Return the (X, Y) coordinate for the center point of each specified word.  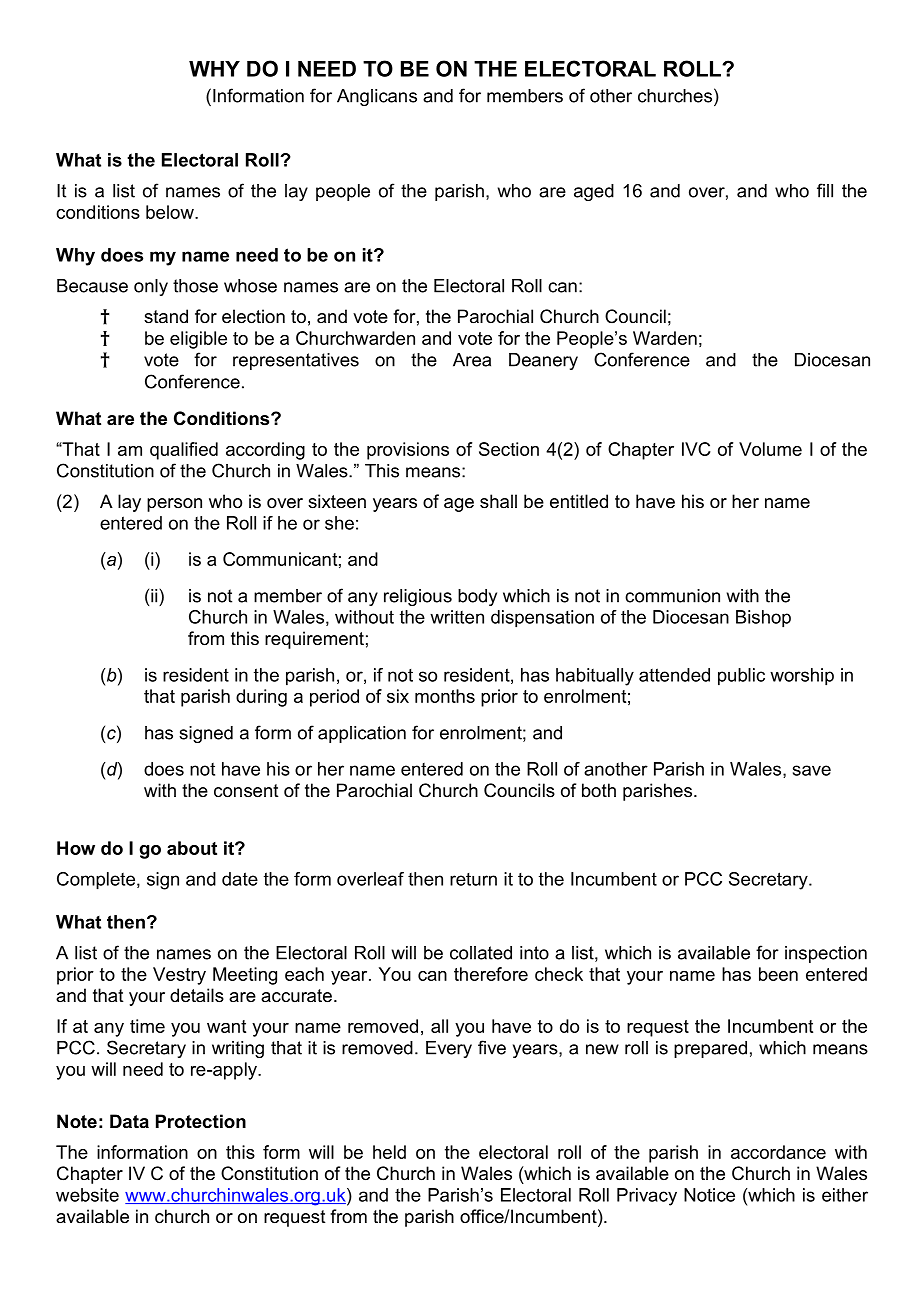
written (457, 617)
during (261, 698)
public (741, 677)
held (389, 1152)
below (171, 212)
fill (825, 190)
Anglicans (377, 97)
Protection (201, 1121)
